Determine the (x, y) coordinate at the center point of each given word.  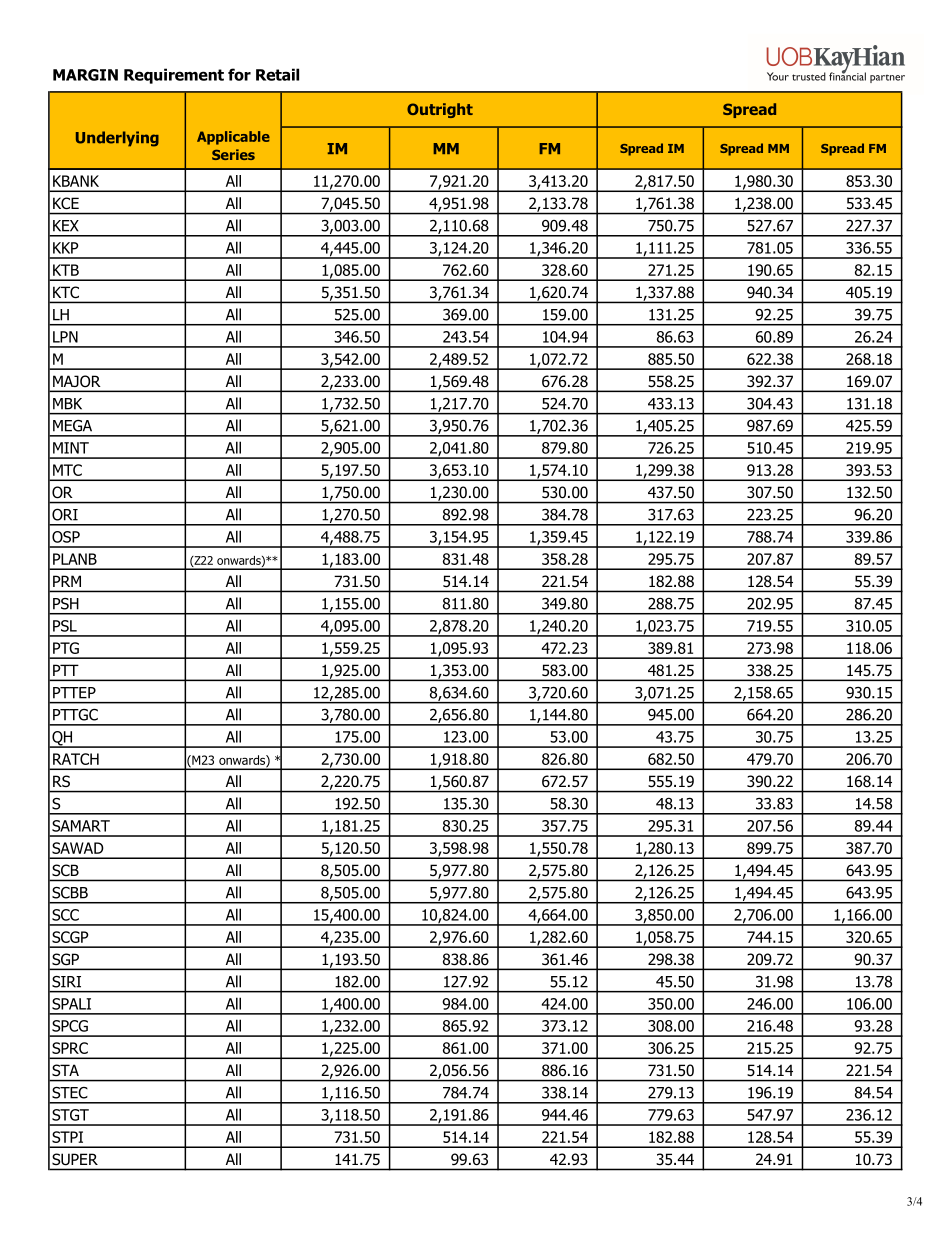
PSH (66, 604)
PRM (67, 581)
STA (65, 1070)
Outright (440, 110)
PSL (65, 626)
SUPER (75, 1159)
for (239, 74)
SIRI (66, 982)
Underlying (117, 139)
